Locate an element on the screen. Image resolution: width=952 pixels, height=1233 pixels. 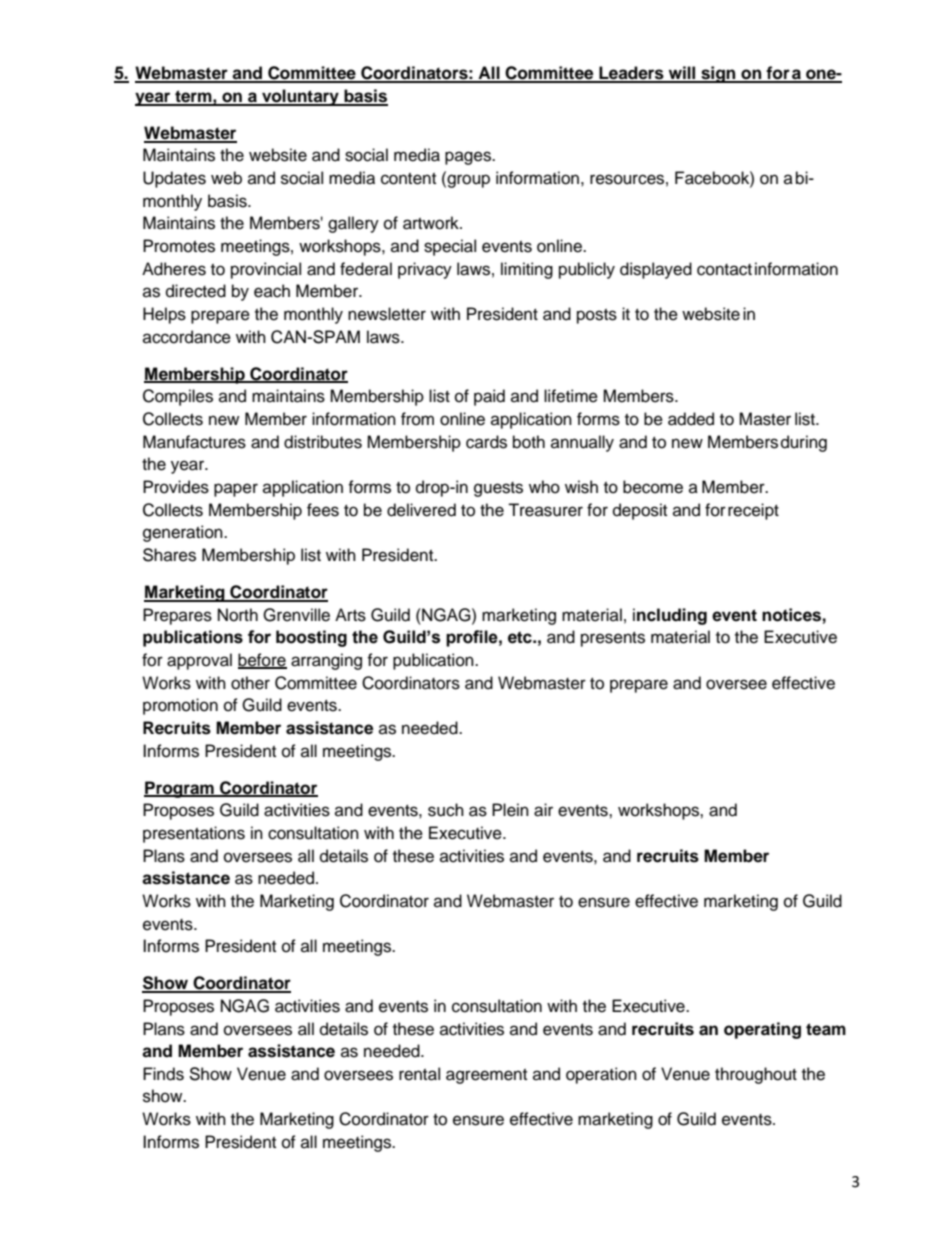
including is located at coordinates (670, 616).
